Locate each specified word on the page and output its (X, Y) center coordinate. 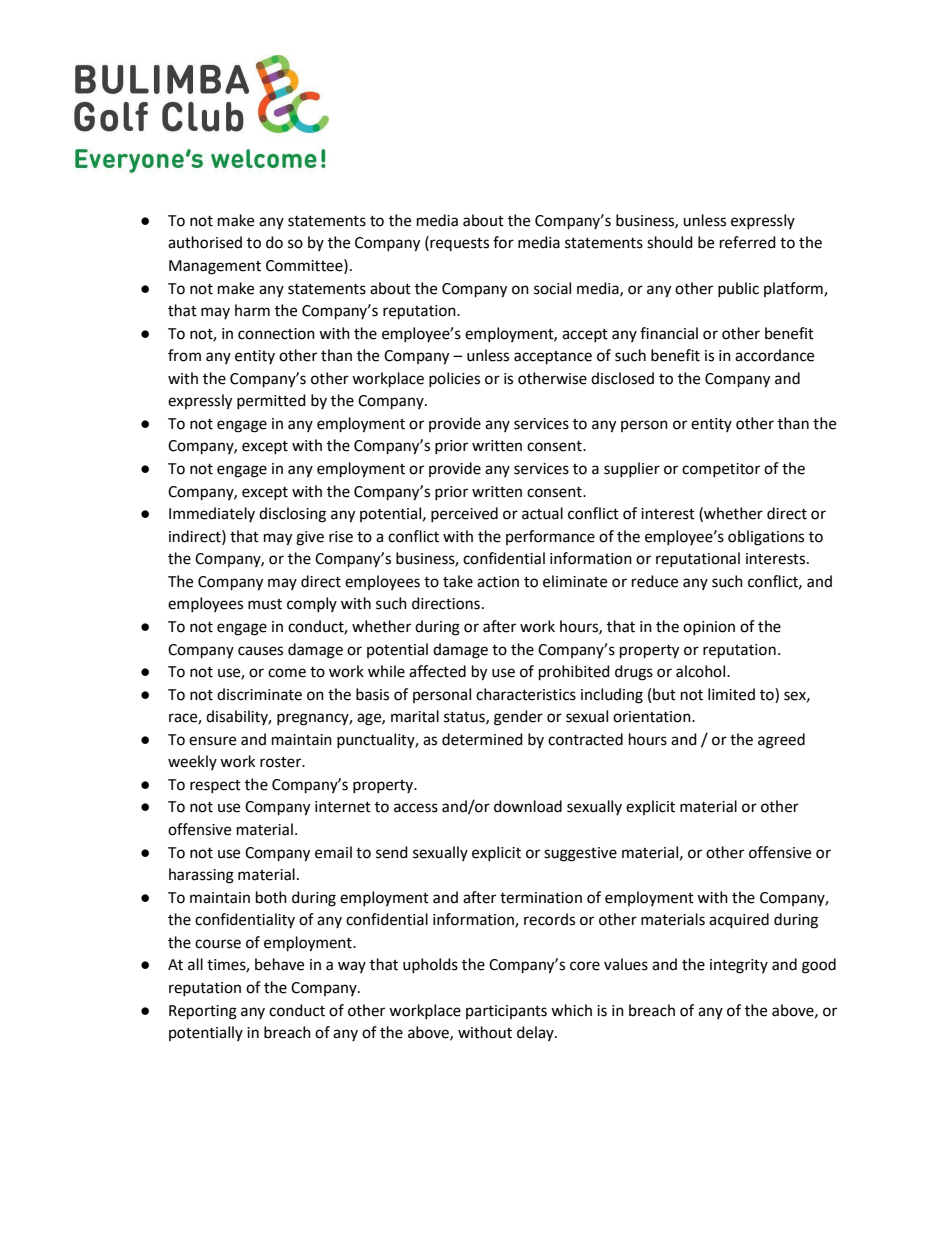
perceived (464, 514)
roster (282, 762)
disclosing (292, 515)
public (738, 289)
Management (215, 267)
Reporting (203, 1012)
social (552, 288)
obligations (766, 538)
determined (482, 739)
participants (506, 1012)
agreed (781, 741)
